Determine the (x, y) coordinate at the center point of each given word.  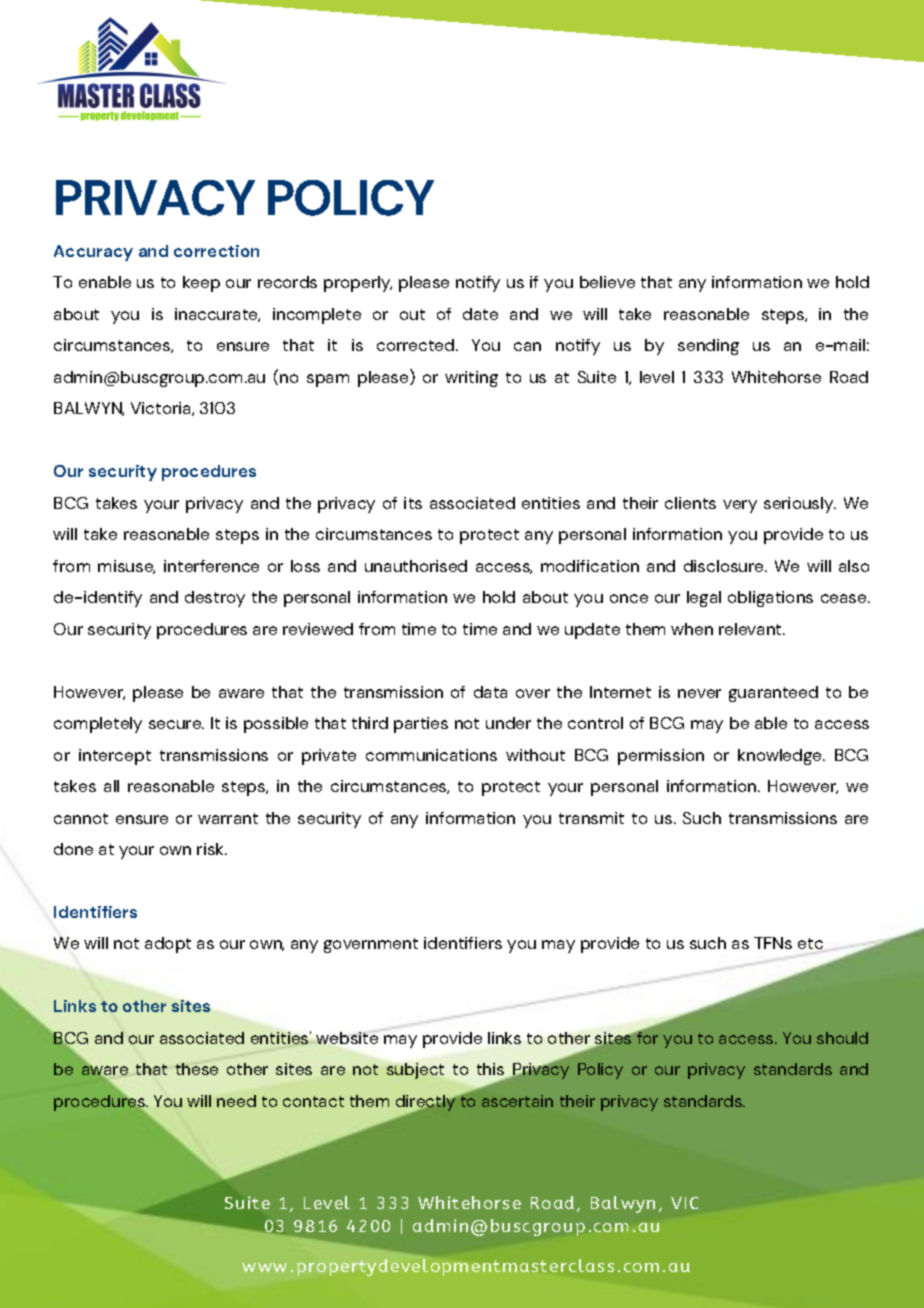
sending (708, 347)
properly (358, 284)
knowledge (781, 757)
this (492, 1071)
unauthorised (416, 566)
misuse (126, 567)
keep (201, 284)
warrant (228, 818)
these (197, 1069)
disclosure (725, 566)
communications (431, 755)
